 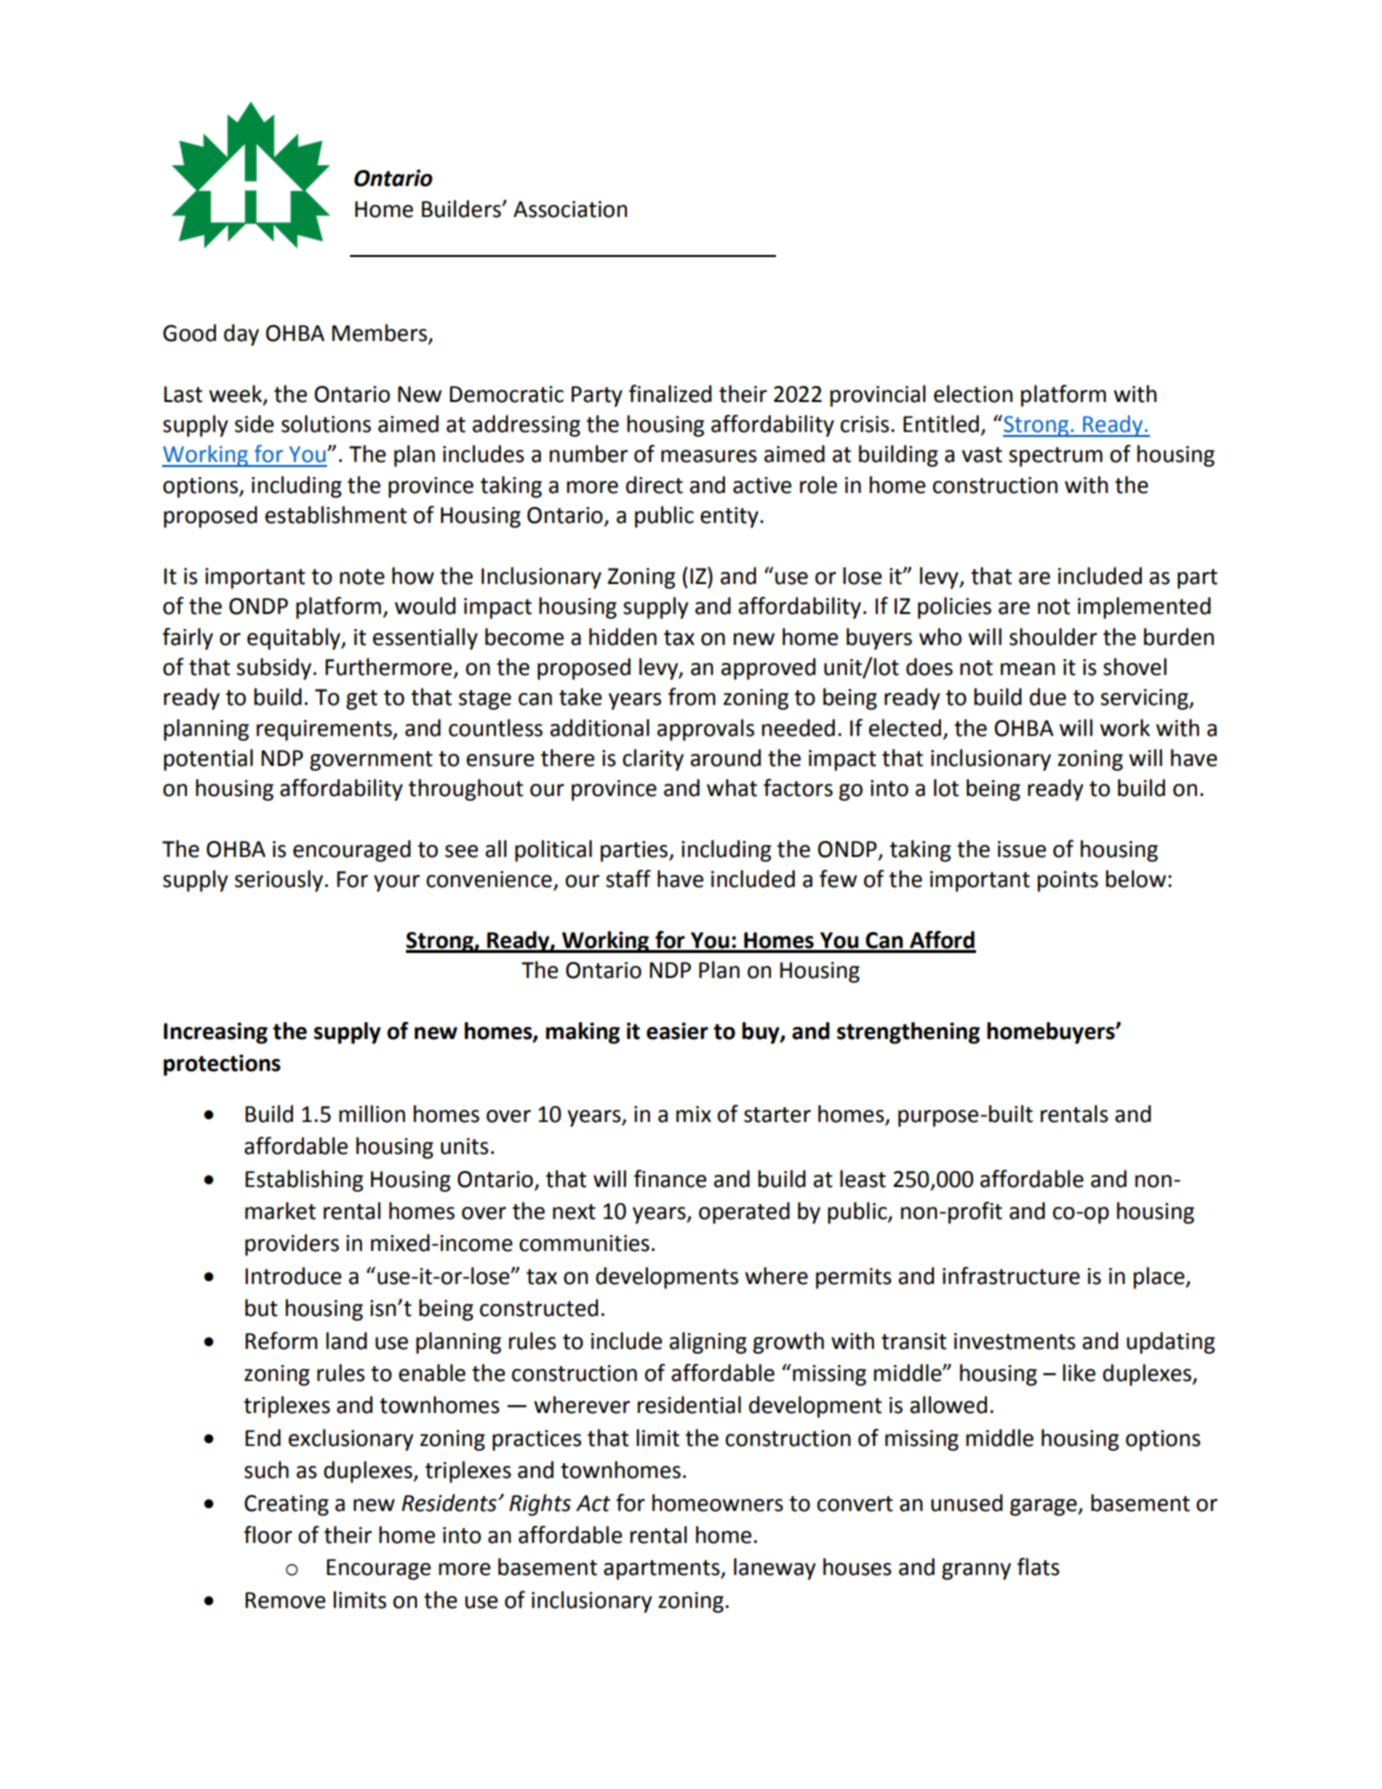 I want to click on subsidy, so click(x=275, y=669).
